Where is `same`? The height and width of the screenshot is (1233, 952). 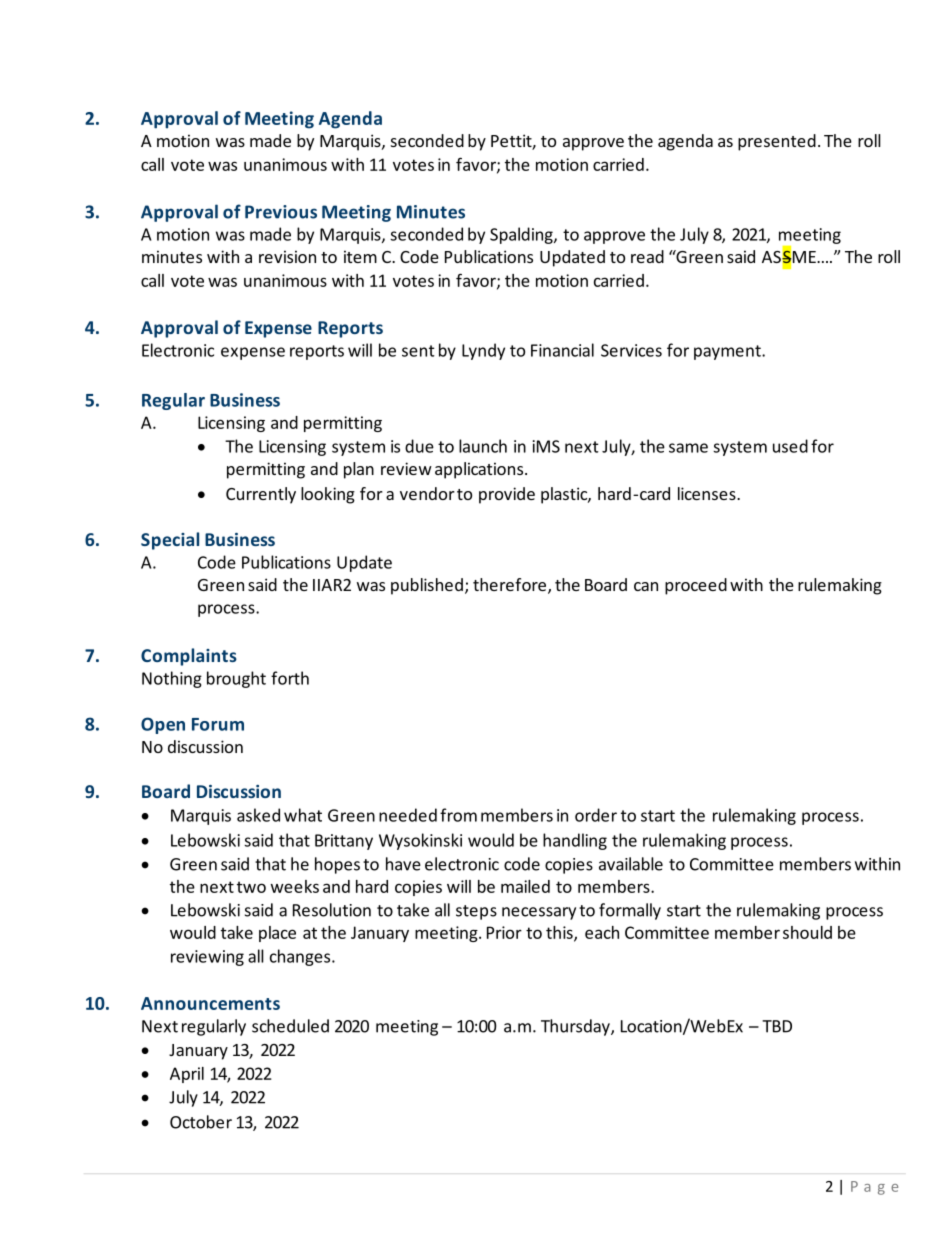
same is located at coordinates (688, 448).
